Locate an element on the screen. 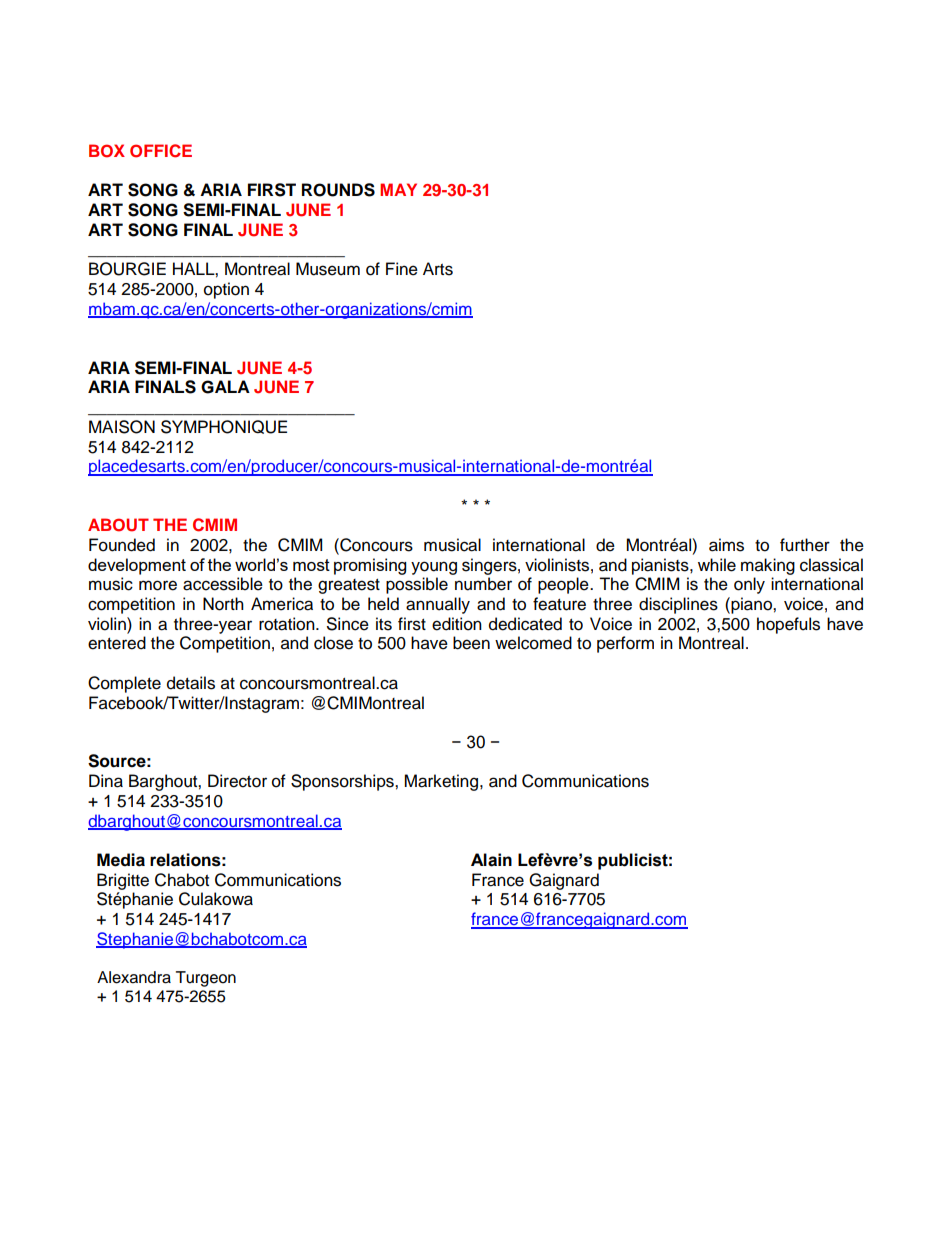 The width and height of the screenshot is (952, 1233). MAY is located at coordinates (398, 189).
